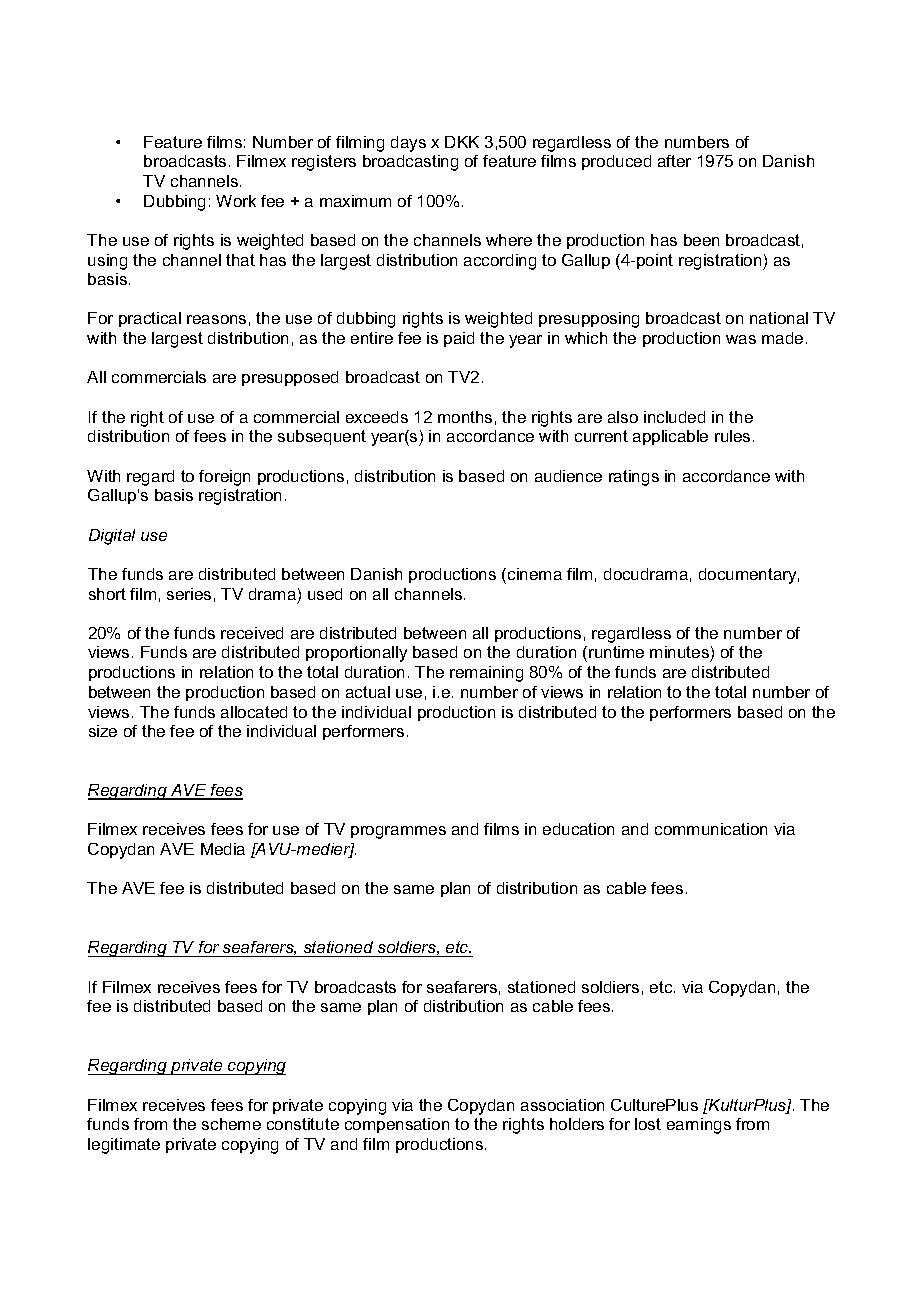 This screenshot has width=924, height=1308. What do you see at coordinates (397, 1125) in the screenshot?
I see `compensation` at bounding box center [397, 1125].
